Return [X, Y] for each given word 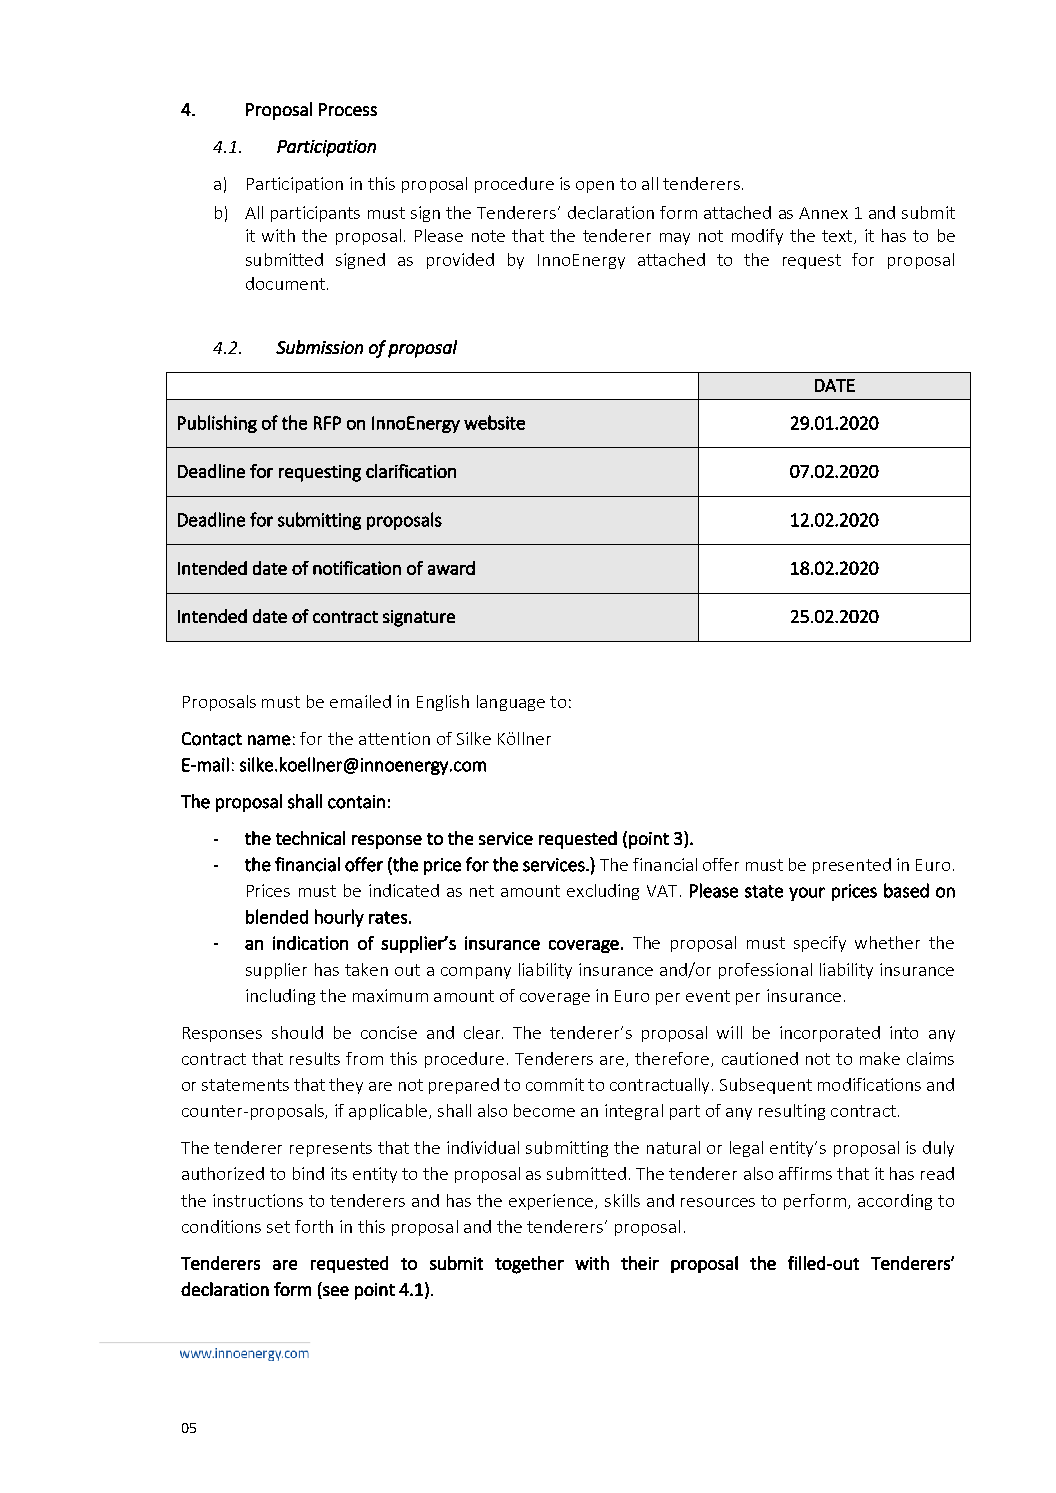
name [269, 740]
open [595, 187]
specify [820, 944]
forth [314, 1226]
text [838, 237]
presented [852, 866]
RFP [327, 423]
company [476, 973]
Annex [823, 213]
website [494, 422]
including [280, 997]
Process [348, 109]
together [529, 1265]
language [511, 703]
